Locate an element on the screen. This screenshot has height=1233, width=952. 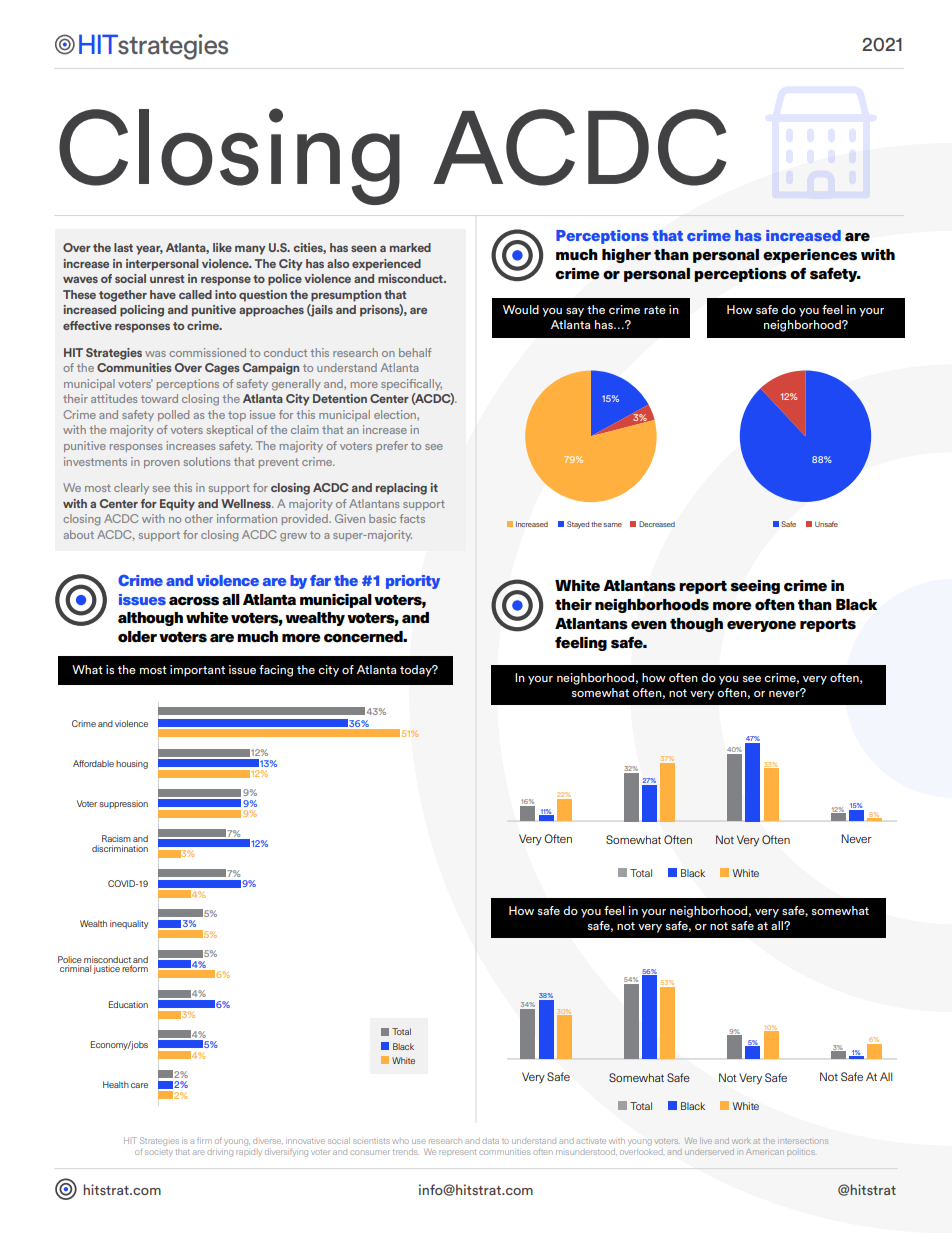
Racism is located at coordinates (116, 838).
